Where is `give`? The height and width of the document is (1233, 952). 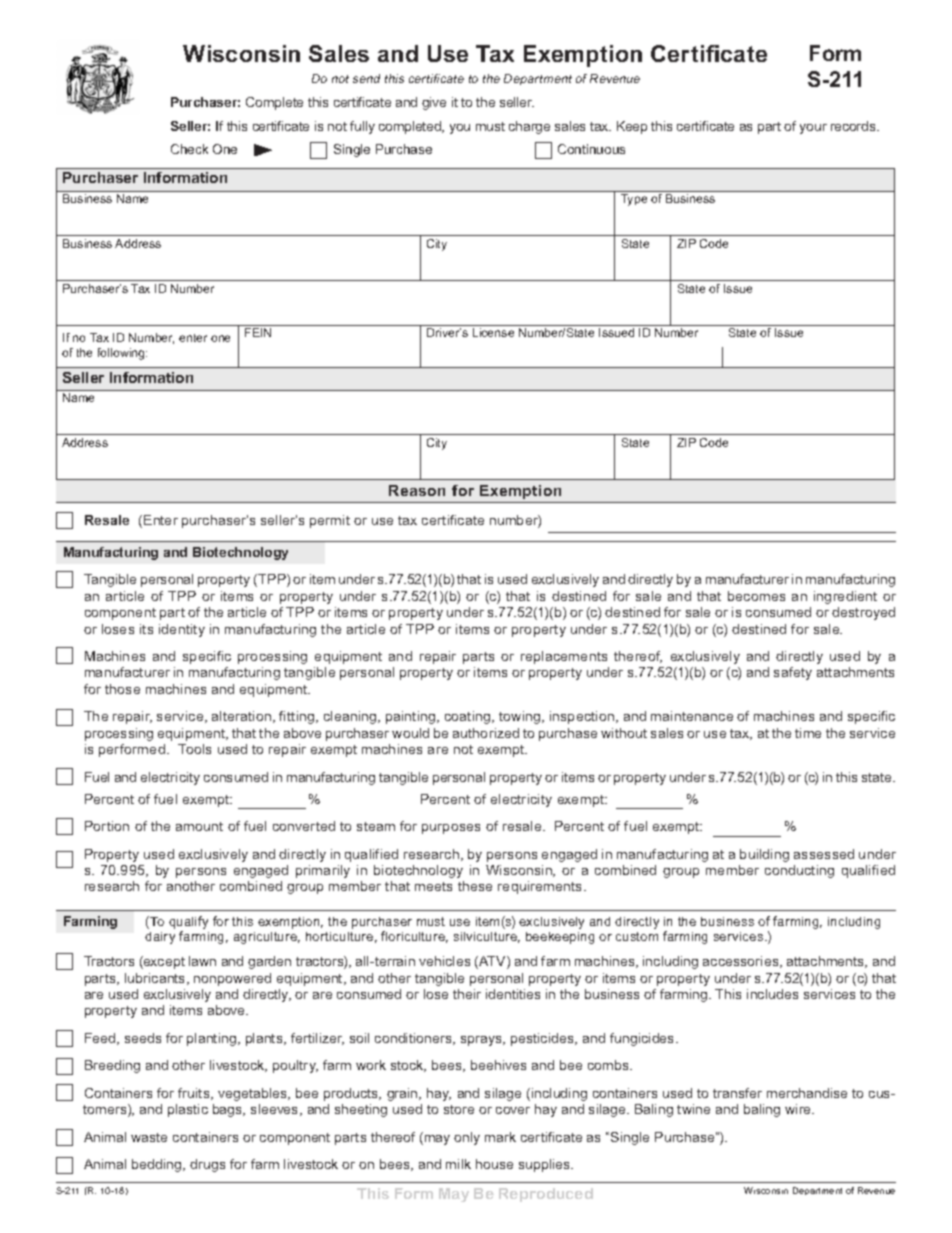
give is located at coordinates (434, 103).
